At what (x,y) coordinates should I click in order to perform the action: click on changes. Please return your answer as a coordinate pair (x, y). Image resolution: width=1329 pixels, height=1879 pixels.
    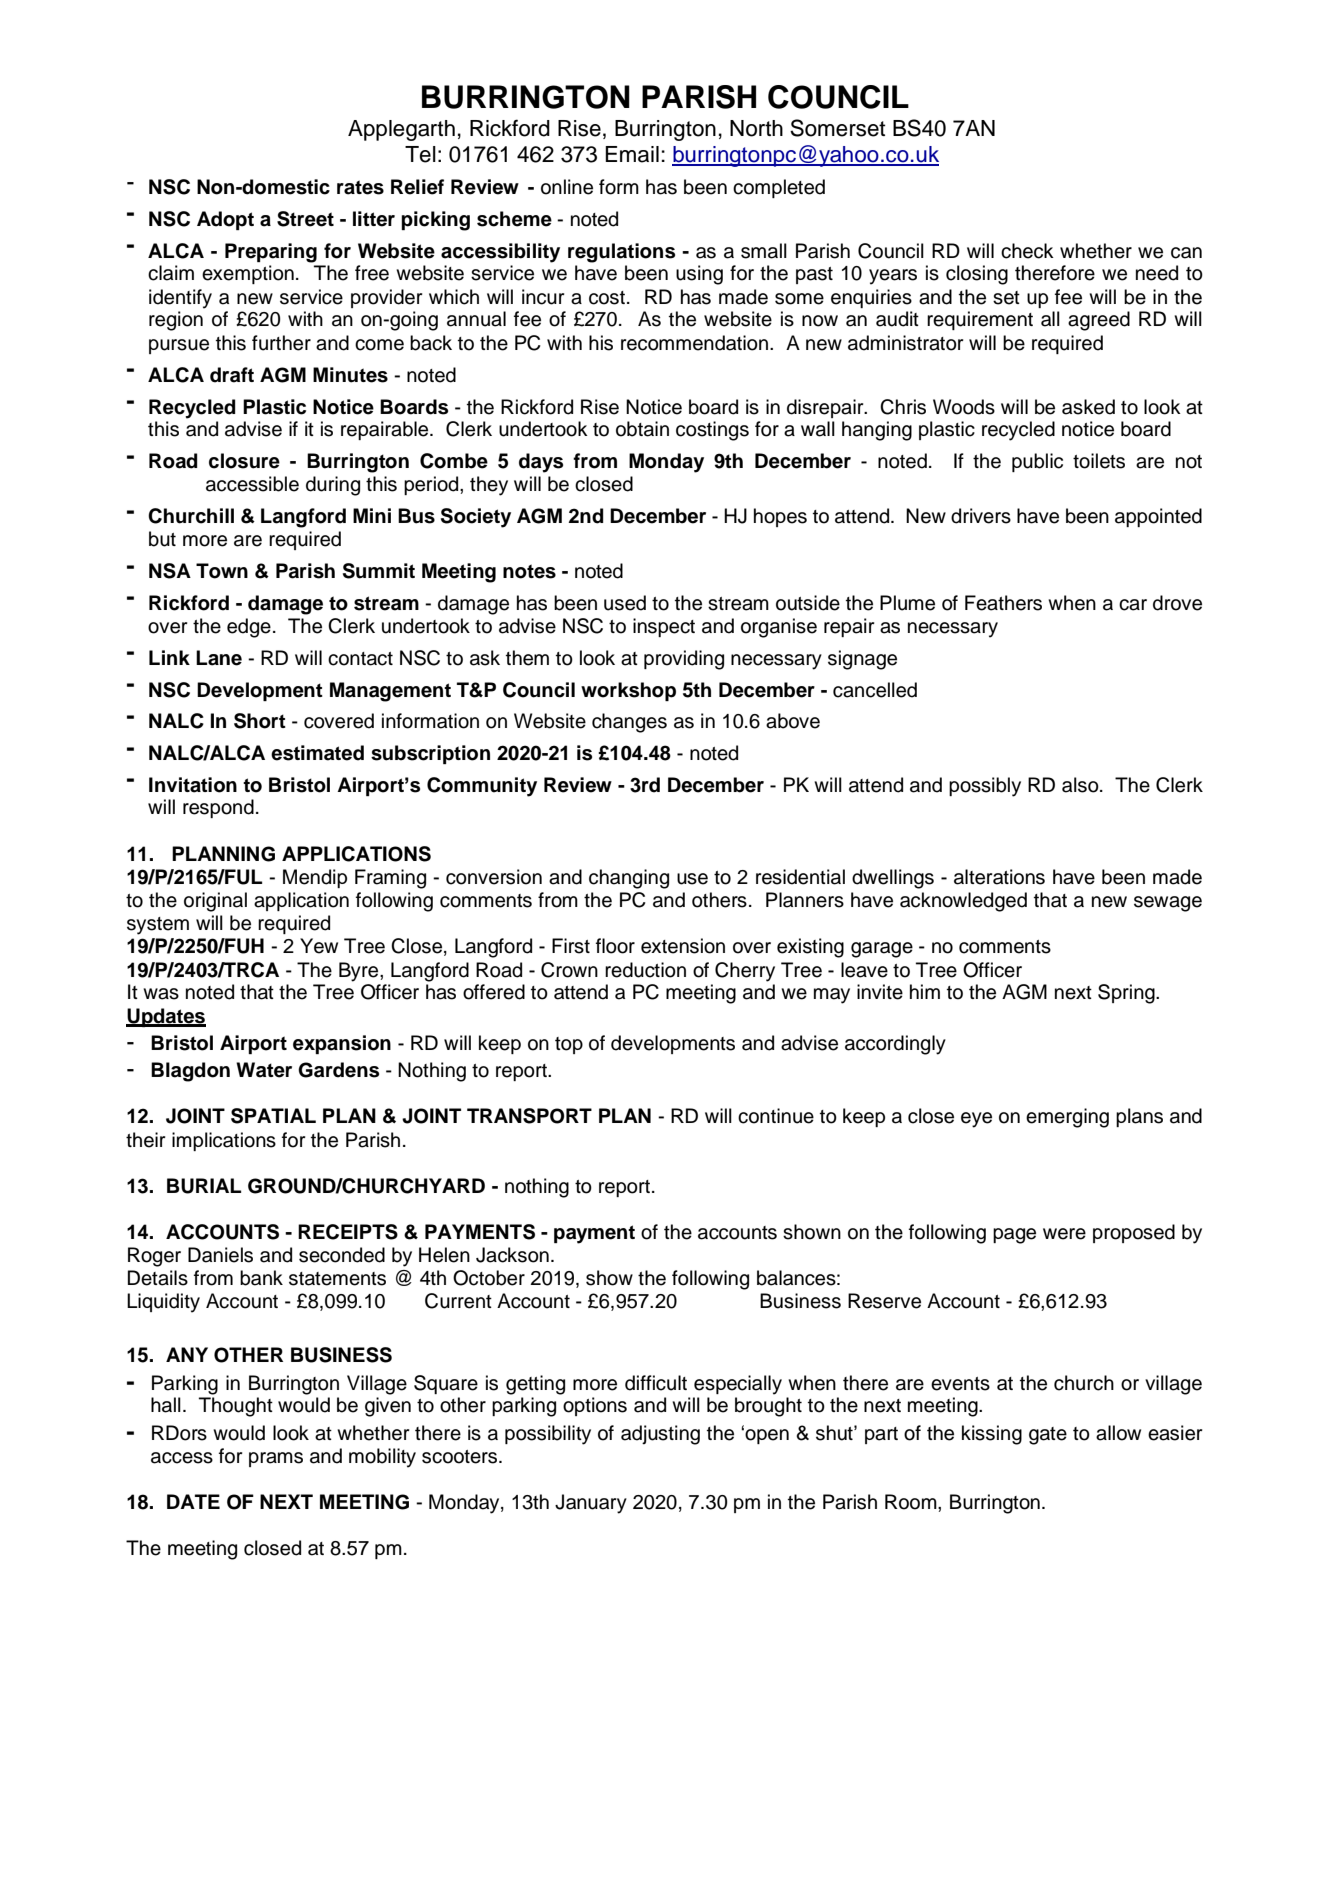
    Looking at the image, I should click on (629, 723).
